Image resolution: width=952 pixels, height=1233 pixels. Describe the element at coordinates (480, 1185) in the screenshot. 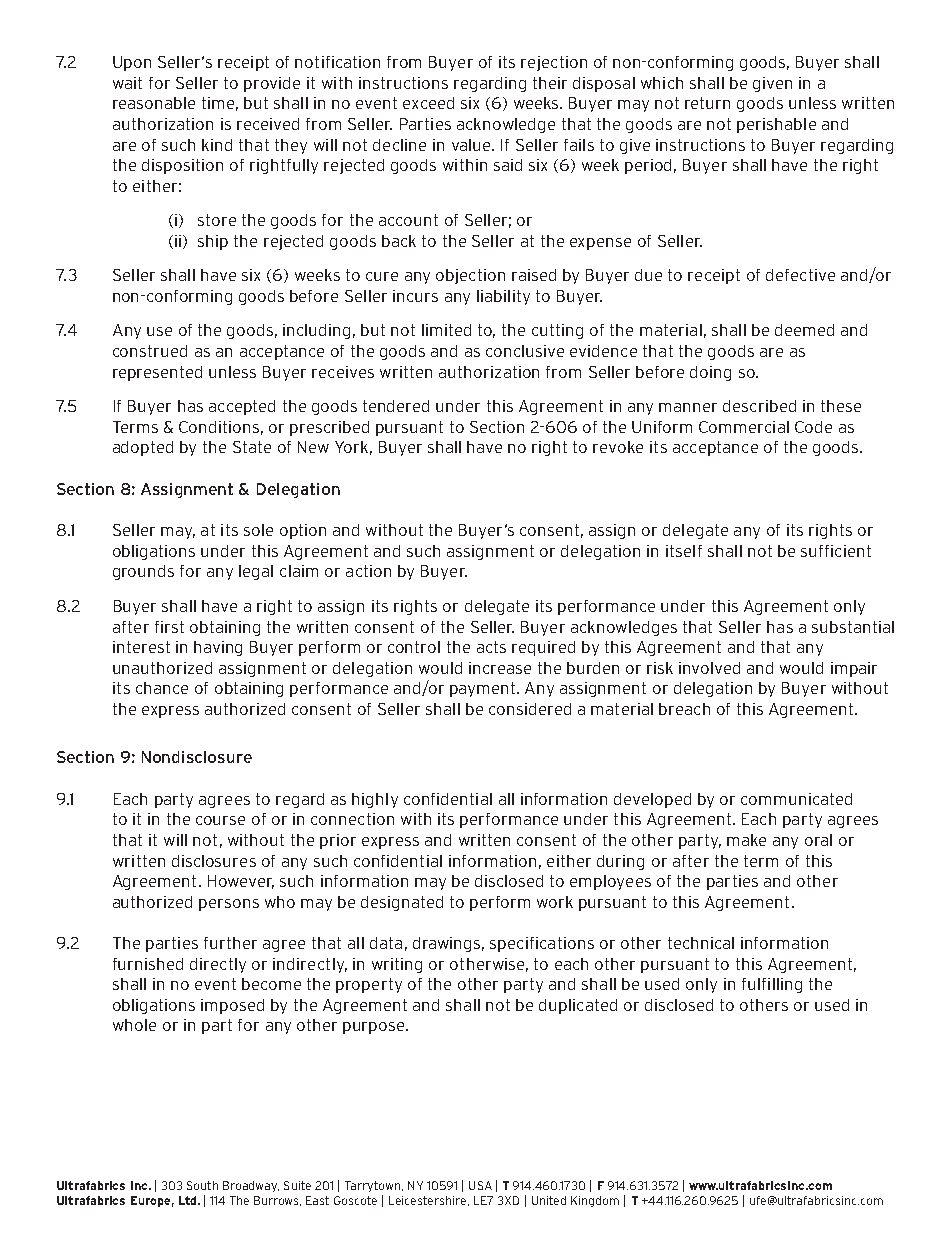

I see `USA` at that location.
